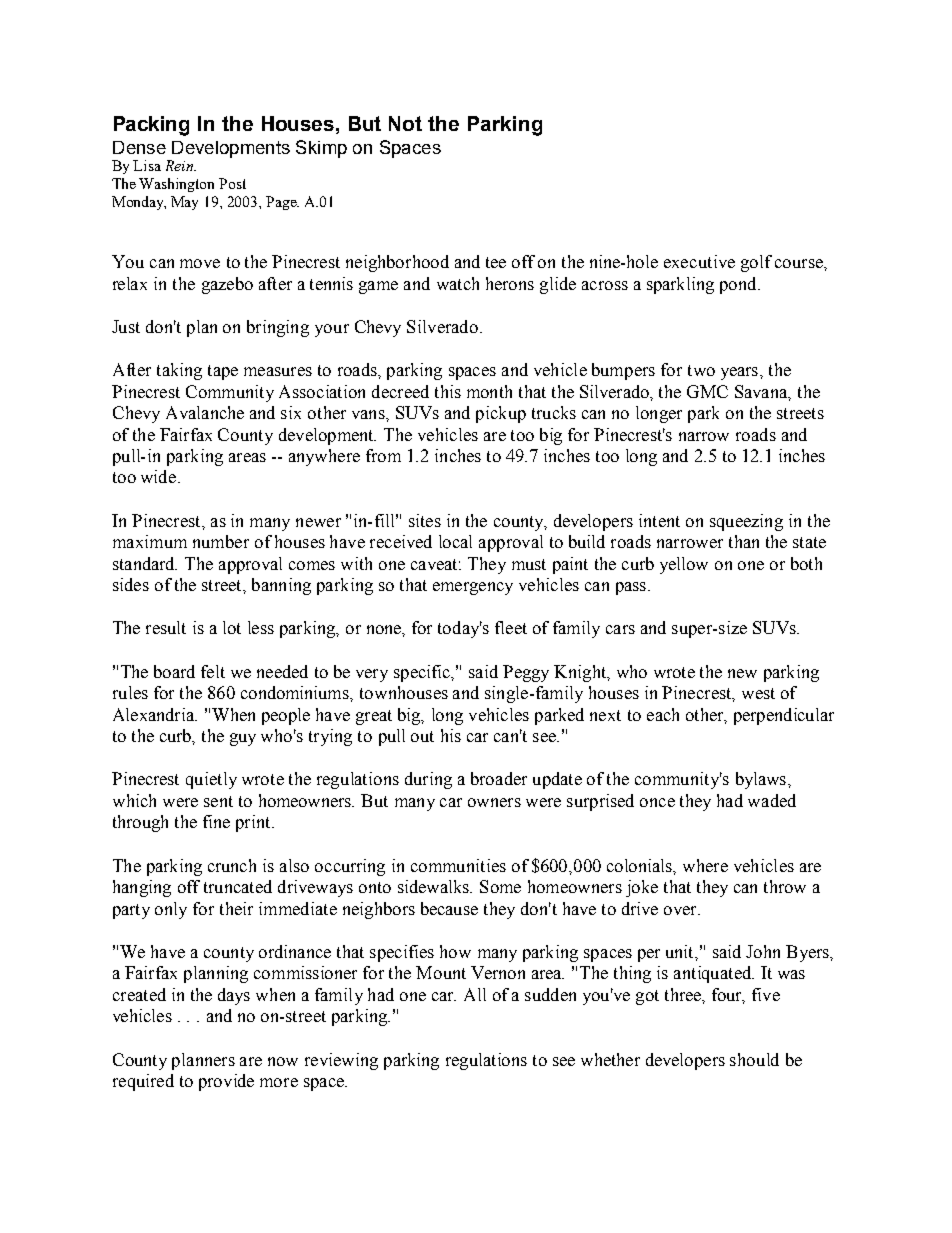 This screenshot has height=1233, width=952. What do you see at coordinates (684, 565) in the screenshot?
I see `yellow` at bounding box center [684, 565].
